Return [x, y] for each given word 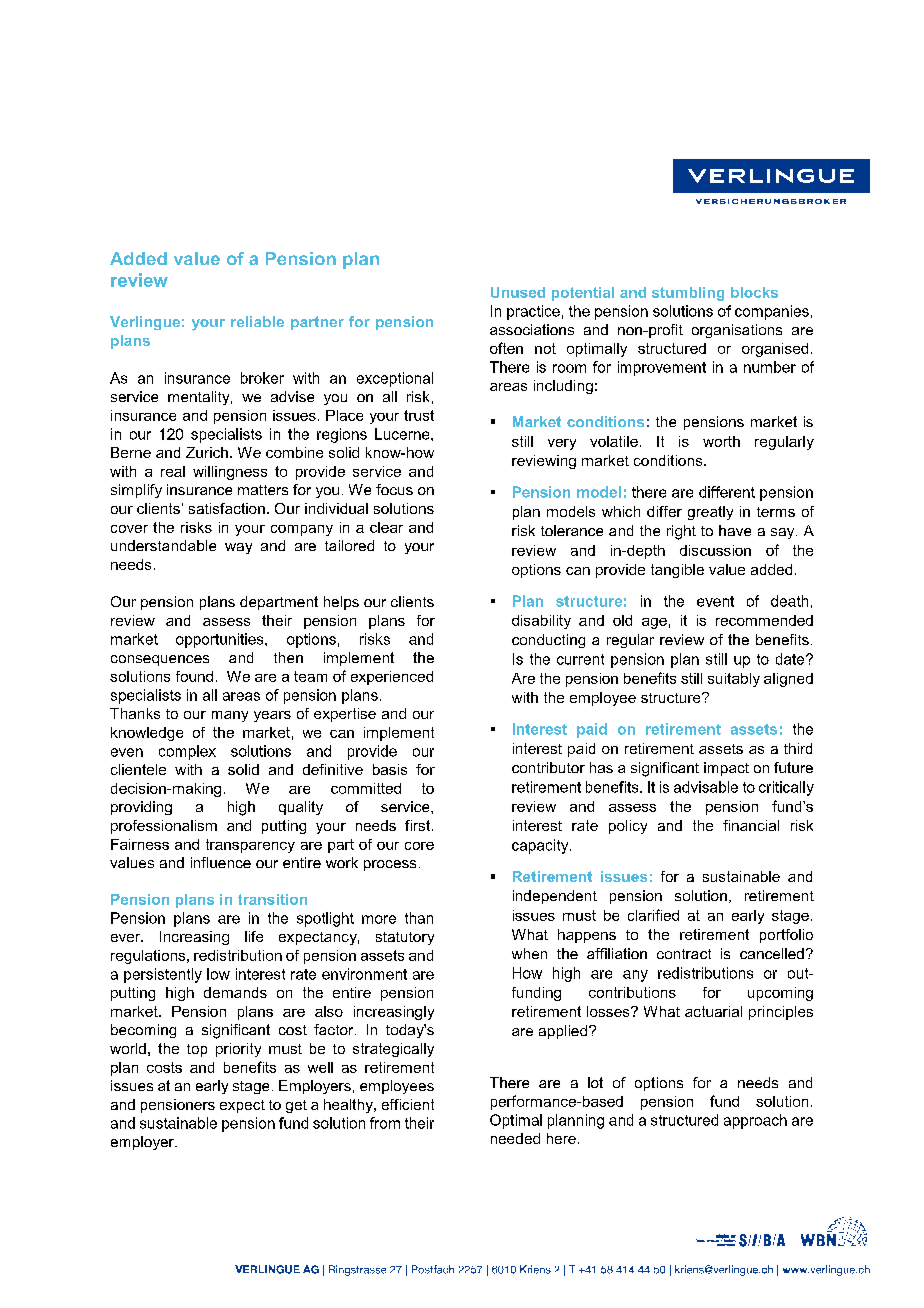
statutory [405, 938]
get [296, 1106]
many [230, 716]
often [506, 348]
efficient [408, 1104]
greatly [710, 513]
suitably [734, 680]
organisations [737, 331]
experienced [392, 678]
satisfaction [227, 508]
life [254, 936]
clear [386, 527]
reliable [257, 321]
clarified [653, 915]
